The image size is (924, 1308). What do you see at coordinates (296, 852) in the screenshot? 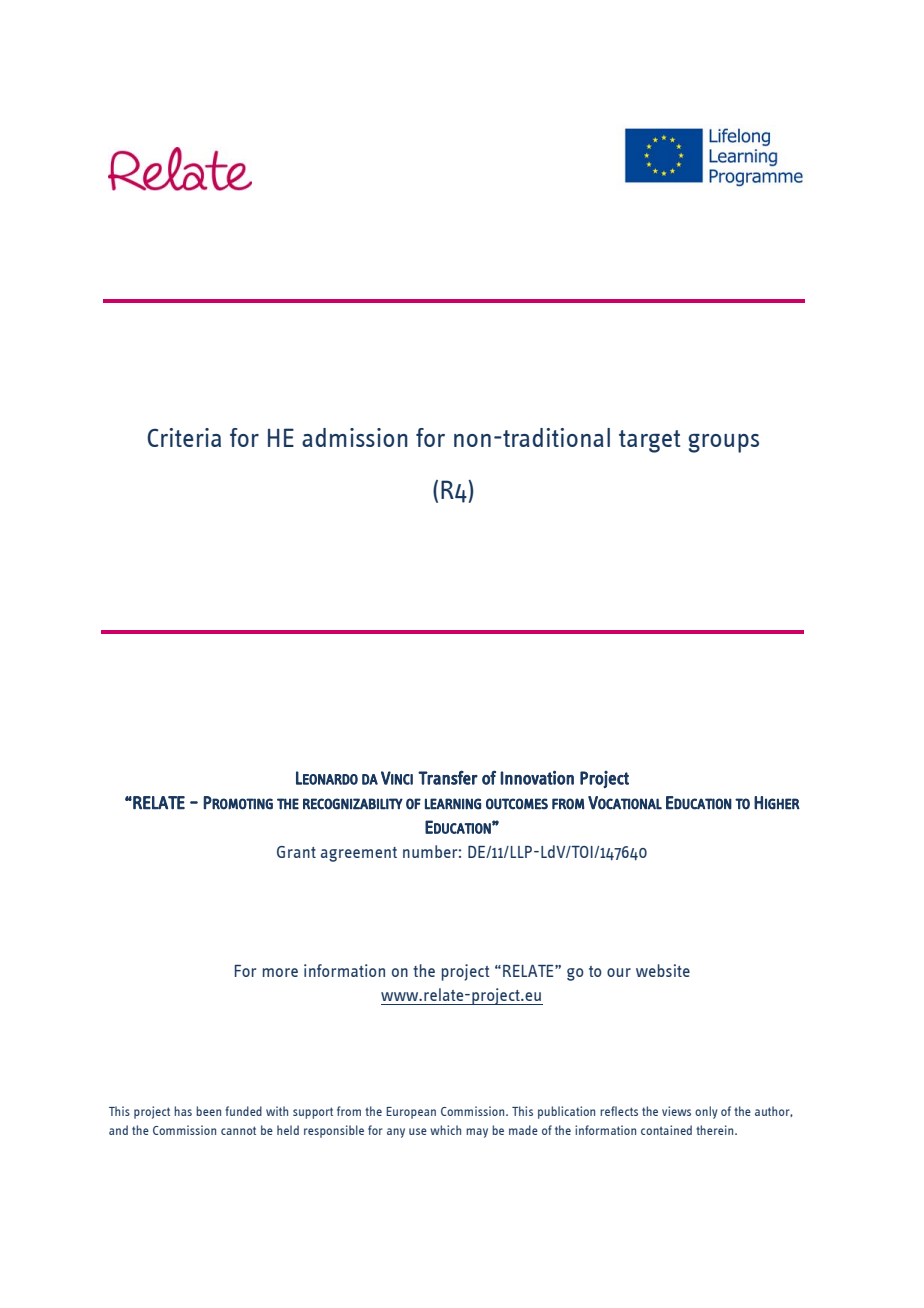
I see `Grant` at bounding box center [296, 852].
